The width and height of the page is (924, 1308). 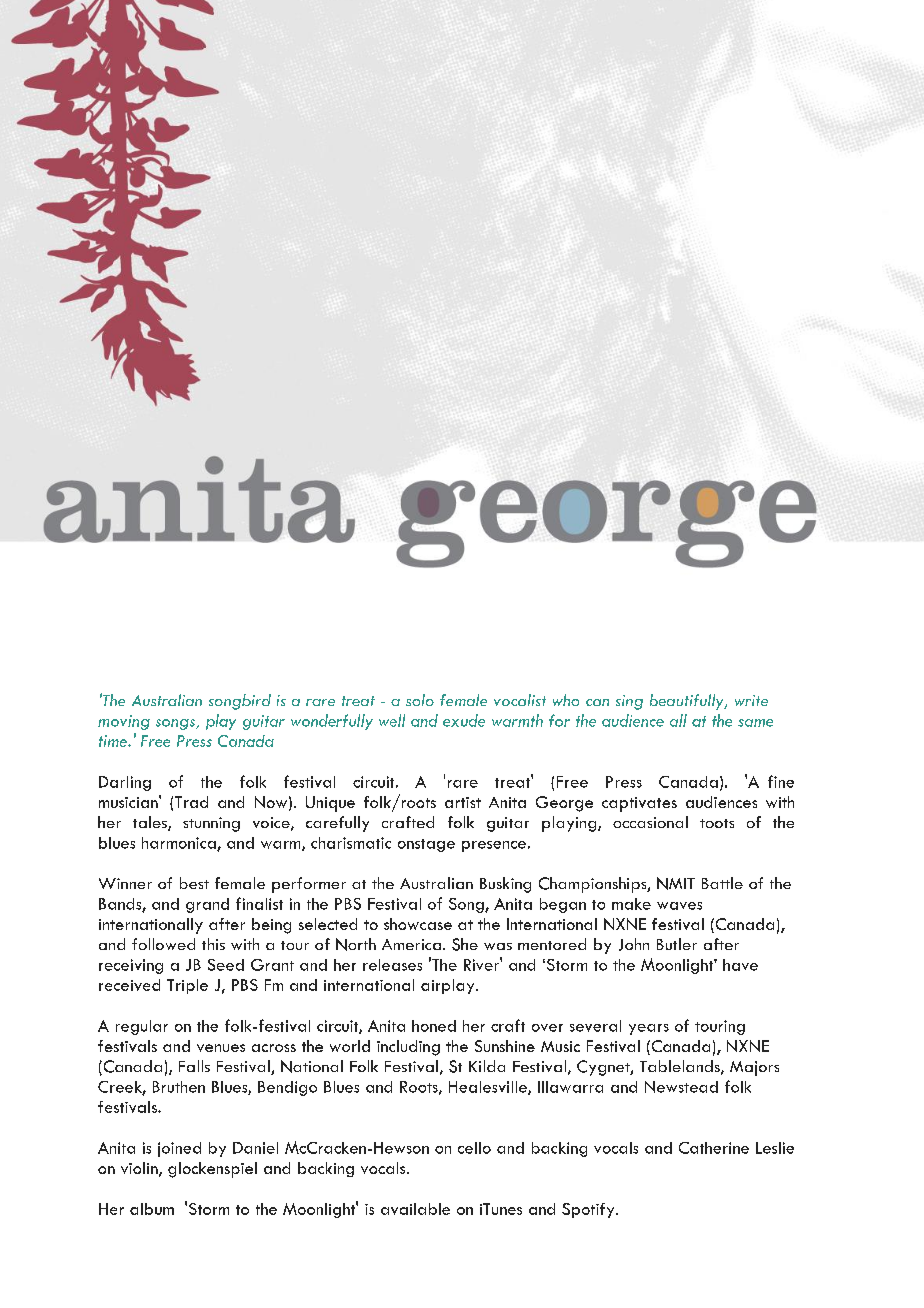 What do you see at coordinates (717, 823) in the page?
I see `toots` at bounding box center [717, 823].
